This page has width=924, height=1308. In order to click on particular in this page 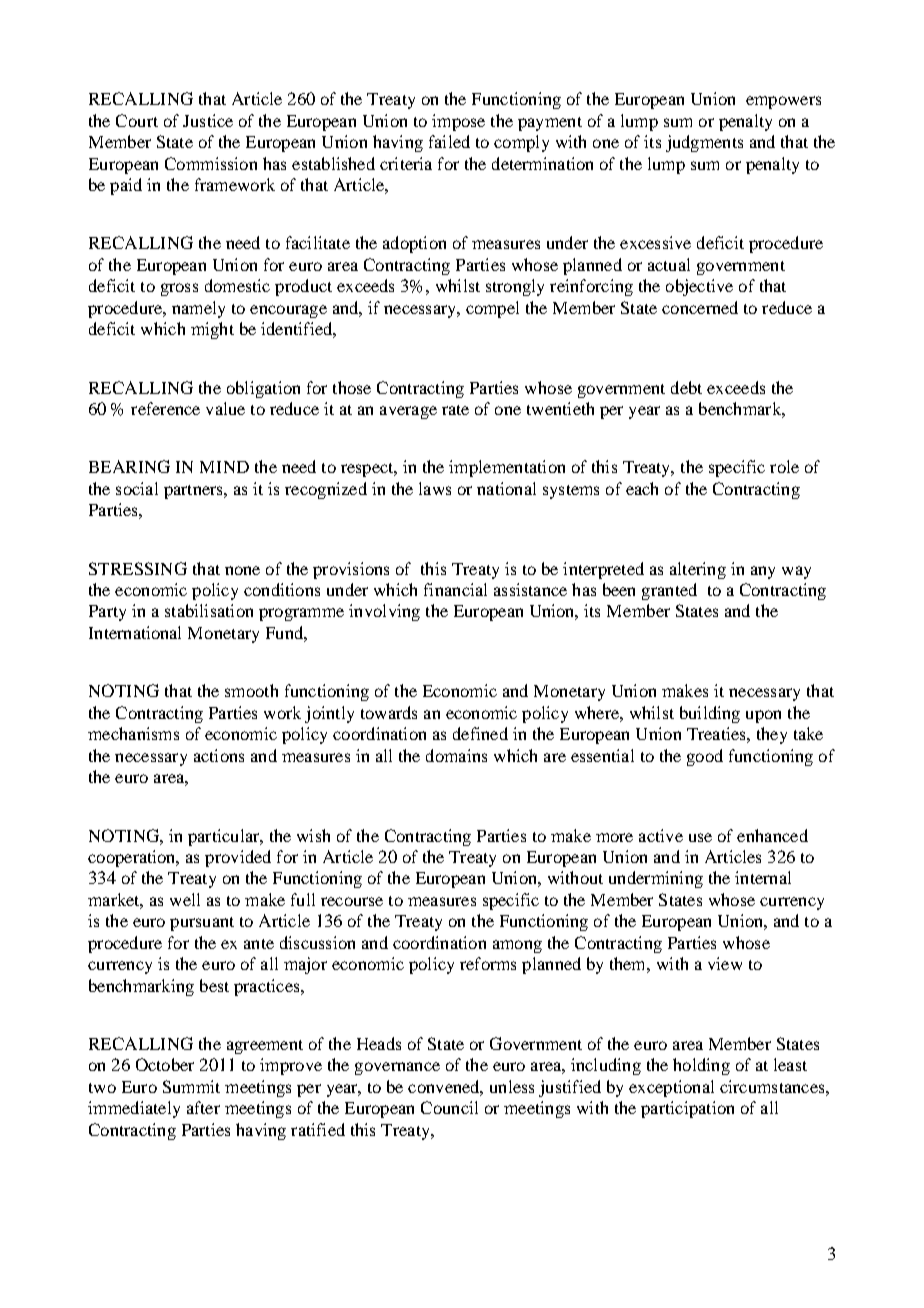, I will do `click(225, 837)`.
